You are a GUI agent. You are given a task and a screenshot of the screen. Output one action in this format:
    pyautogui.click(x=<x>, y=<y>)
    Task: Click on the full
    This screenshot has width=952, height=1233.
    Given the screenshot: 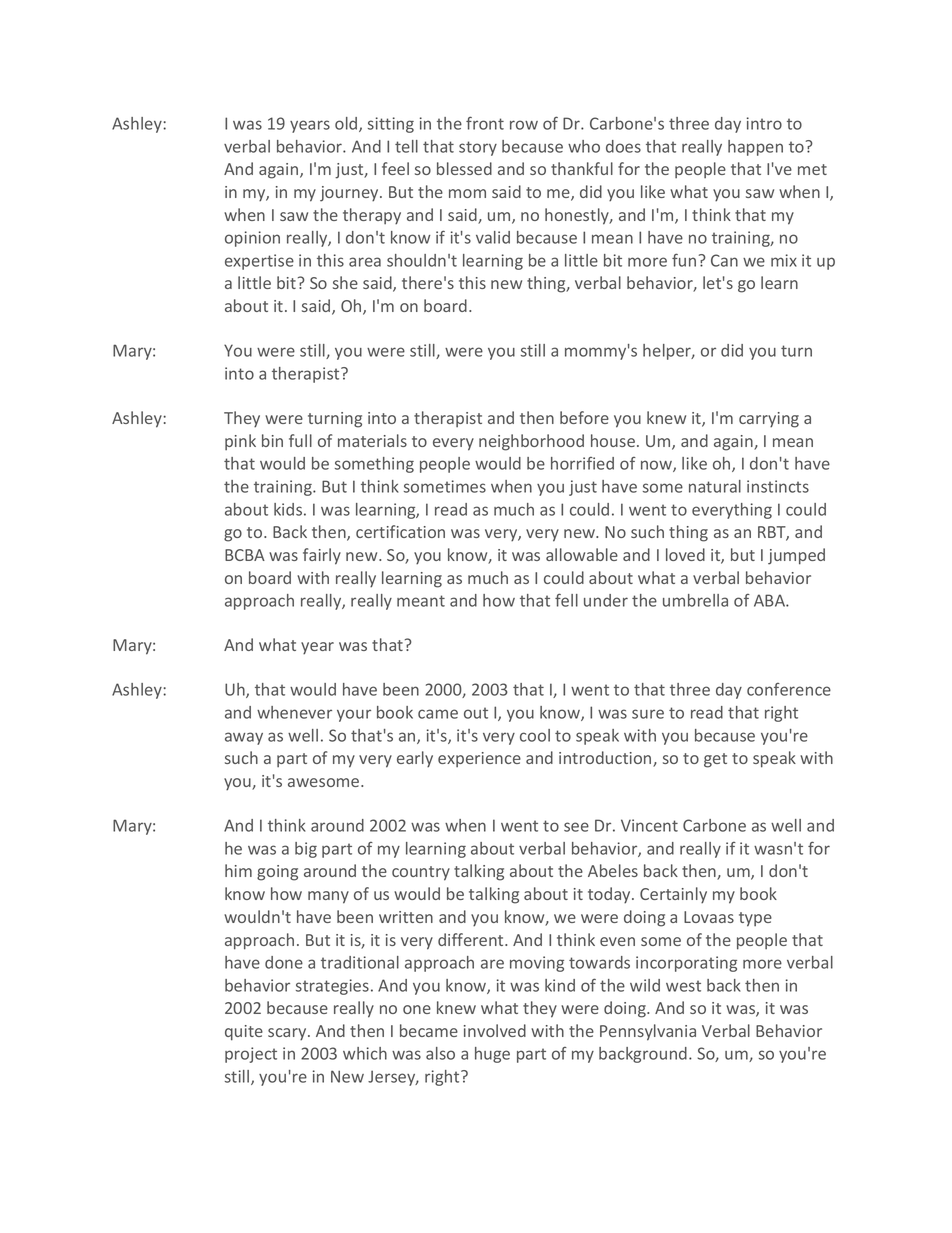 What is the action you would take?
    pyautogui.click(x=300, y=440)
